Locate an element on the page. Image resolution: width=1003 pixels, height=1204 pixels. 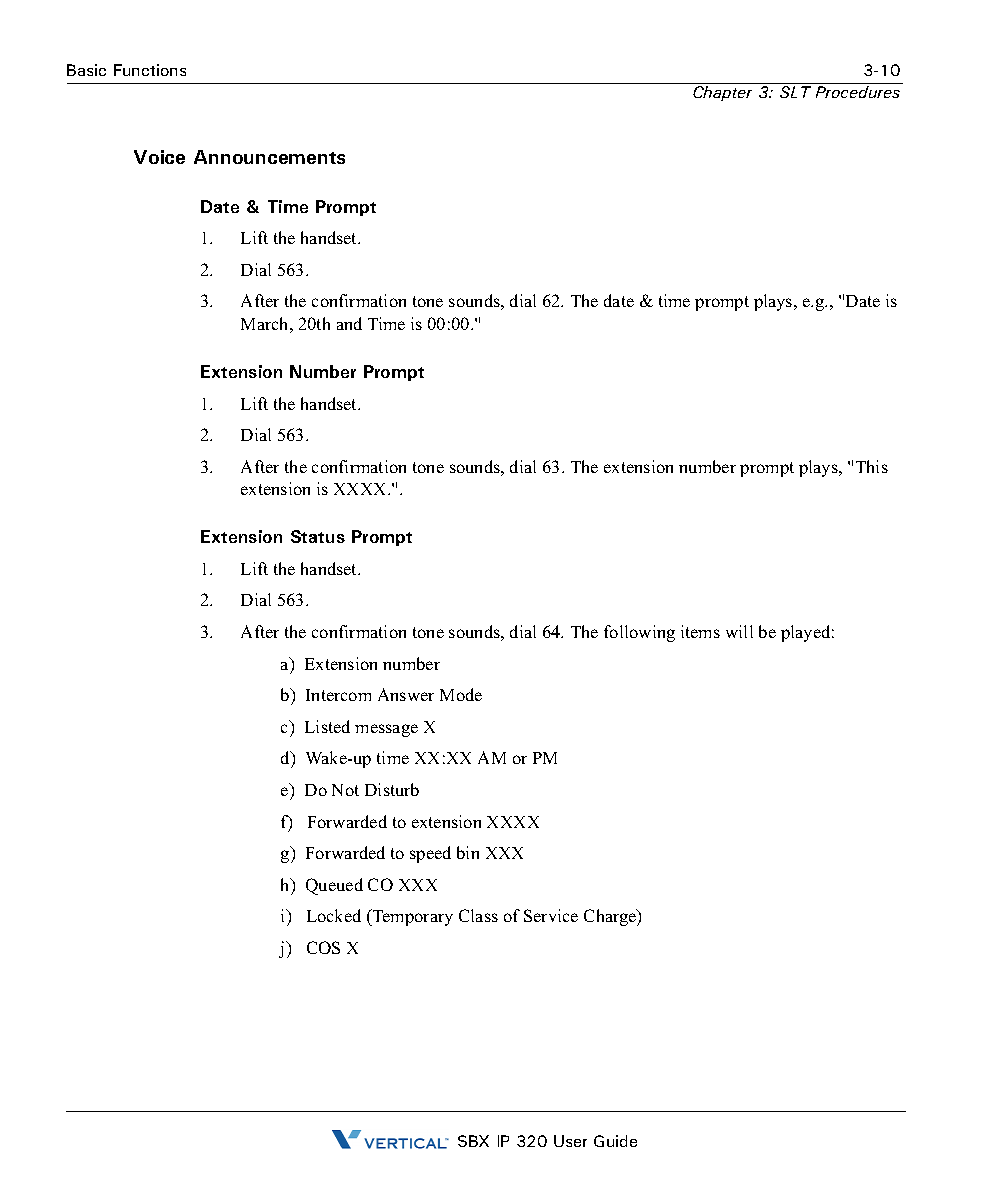
COS is located at coordinates (323, 947).
